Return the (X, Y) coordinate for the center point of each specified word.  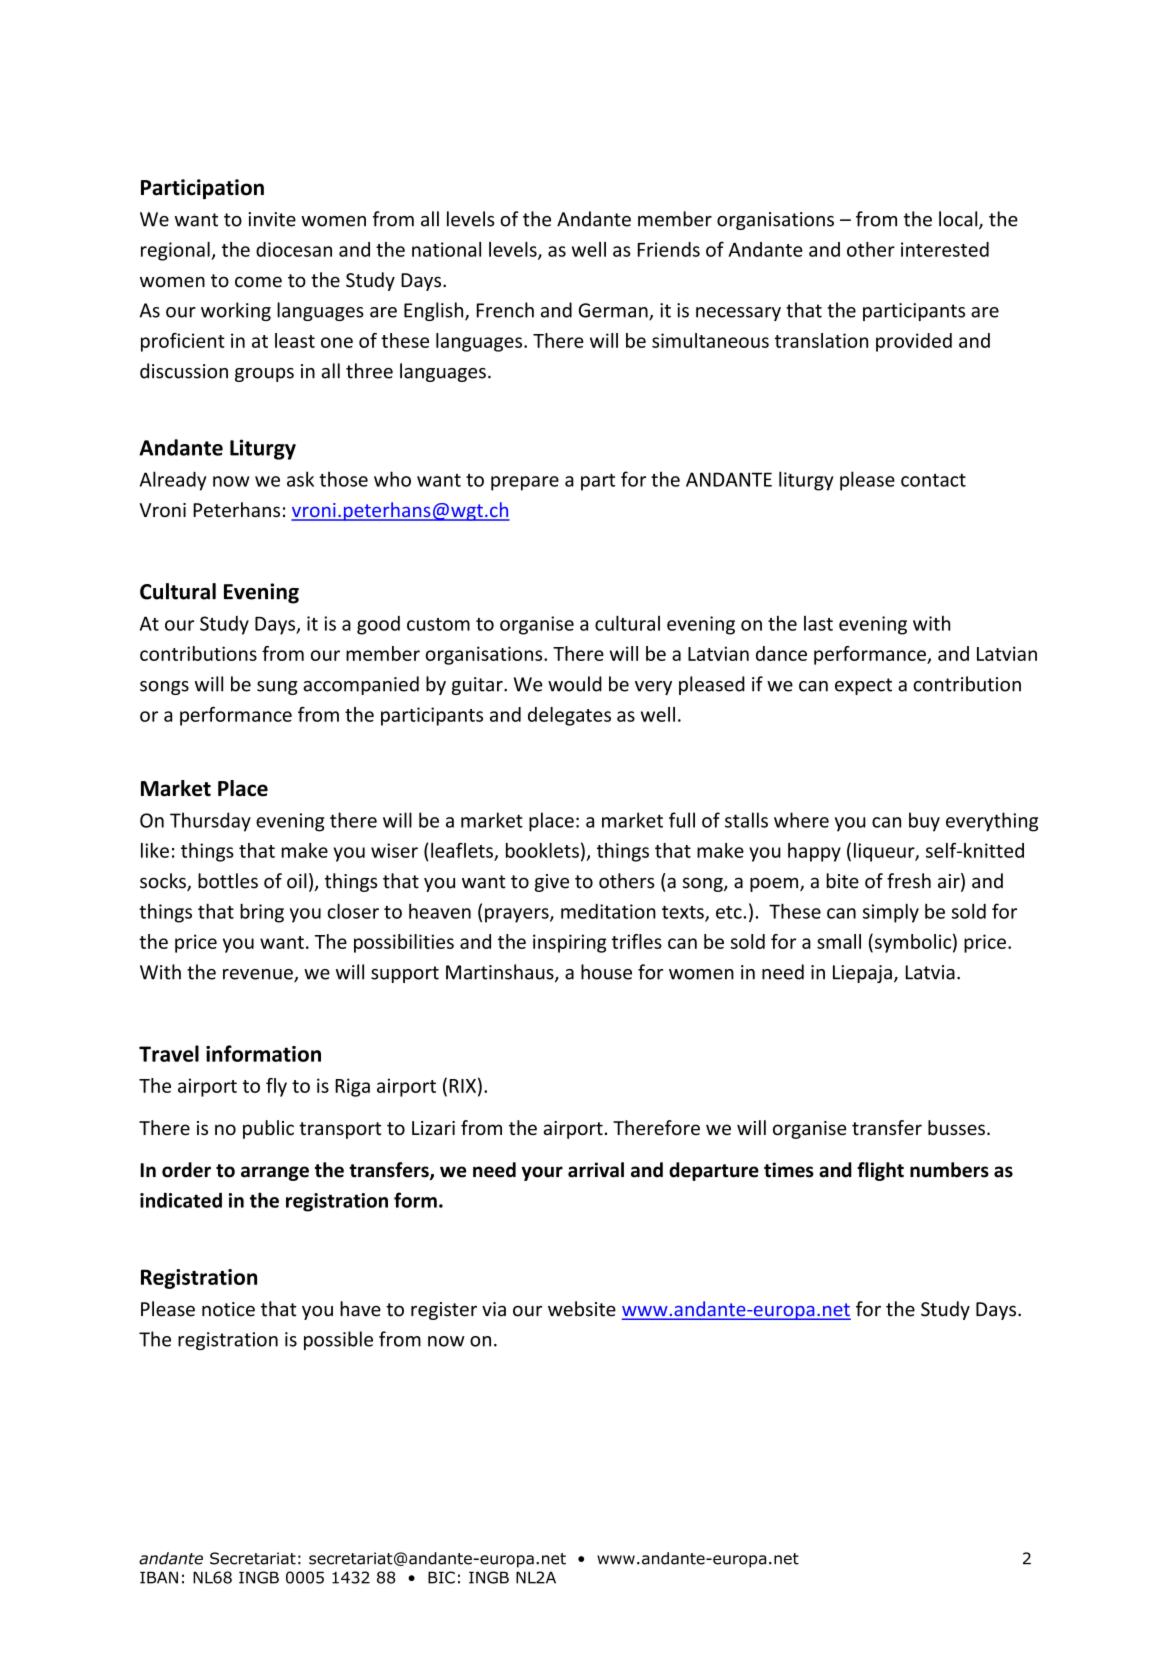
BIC (441, 1577)
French (505, 310)
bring (262, 913)
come (258, 282)
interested (945, 249)
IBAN (159, 1577)
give (552, 883)
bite (842, 881)
